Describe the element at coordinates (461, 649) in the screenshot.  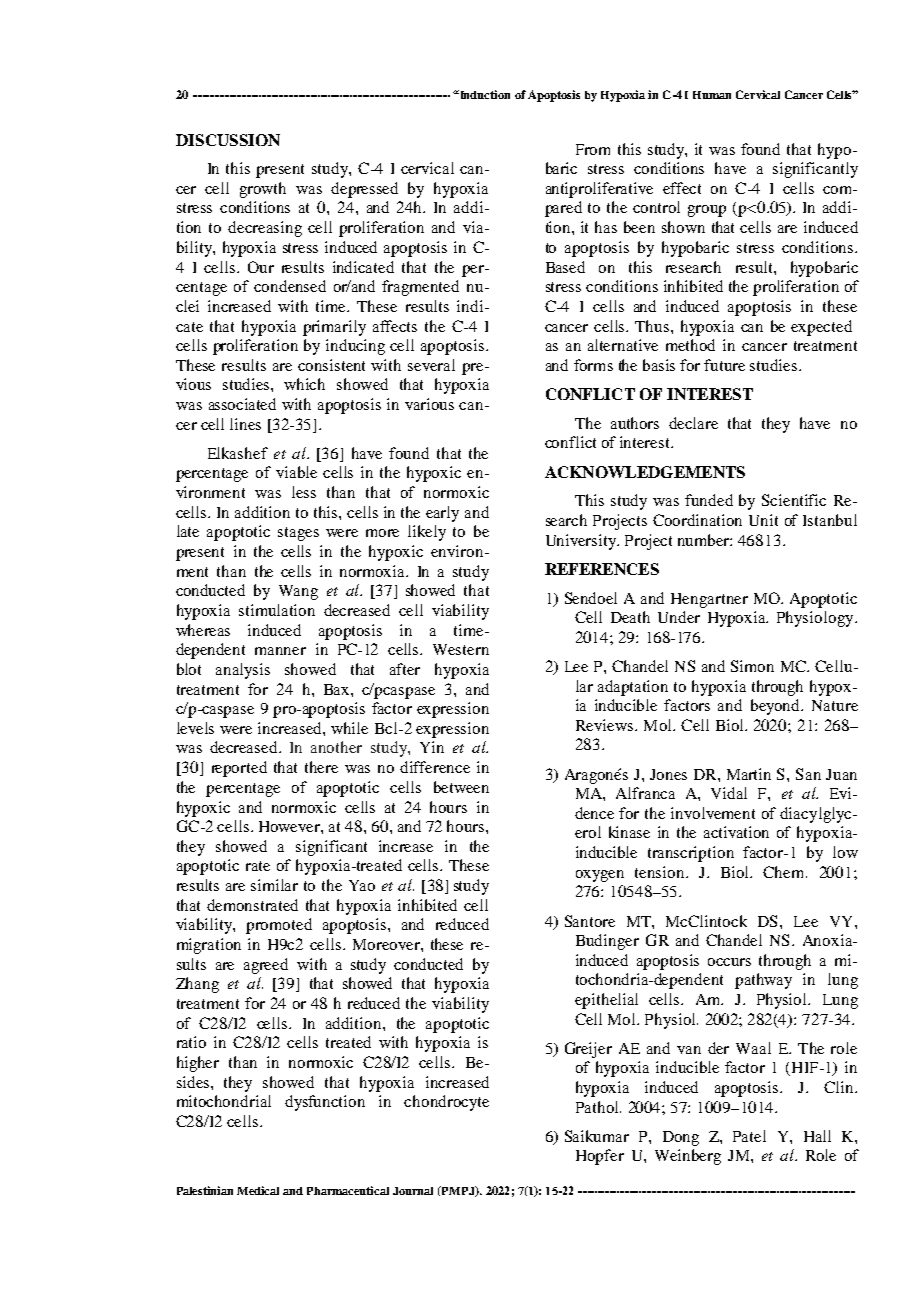
I see `Western` at that location.
